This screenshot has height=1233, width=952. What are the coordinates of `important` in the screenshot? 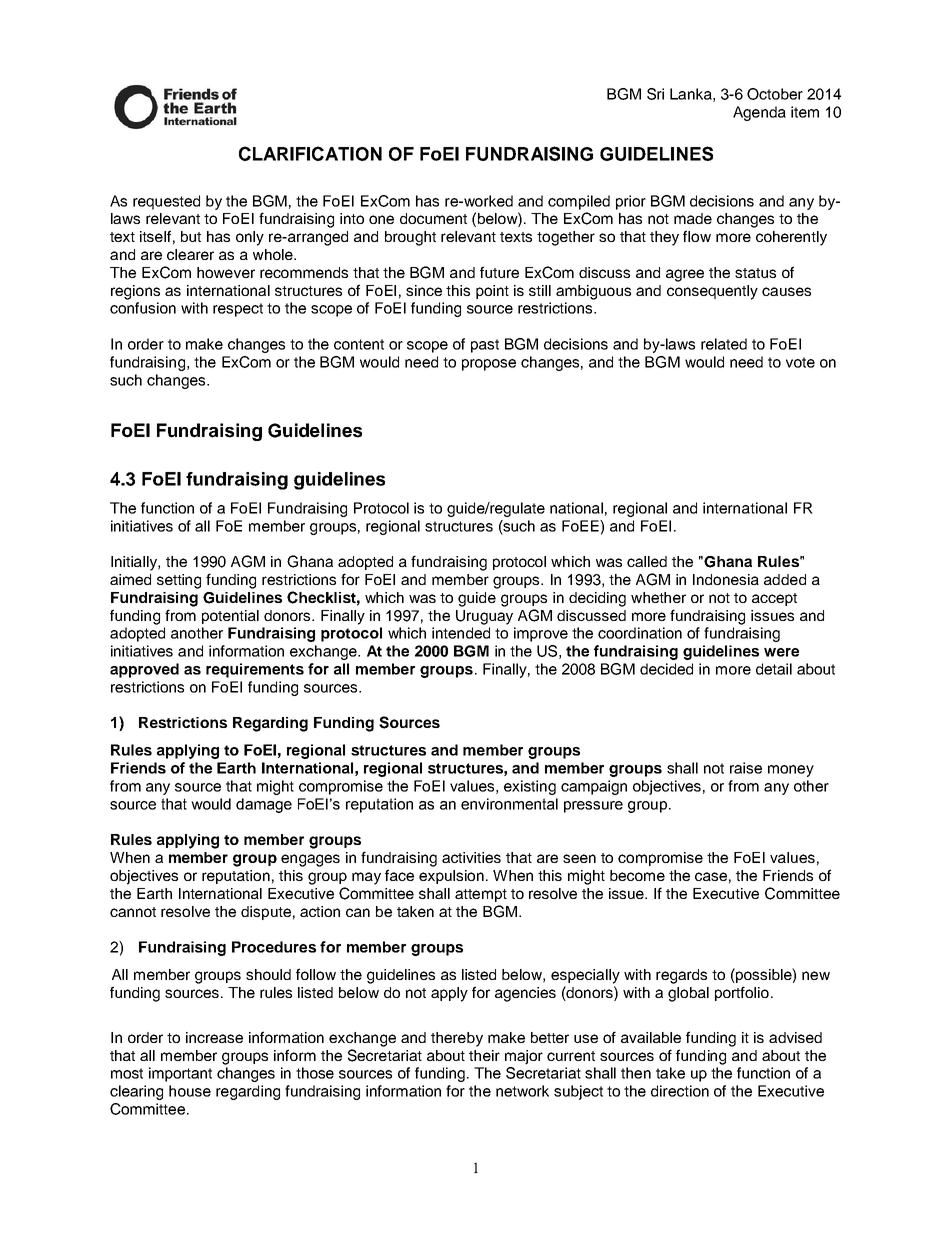 It's located at (180, 1074).
